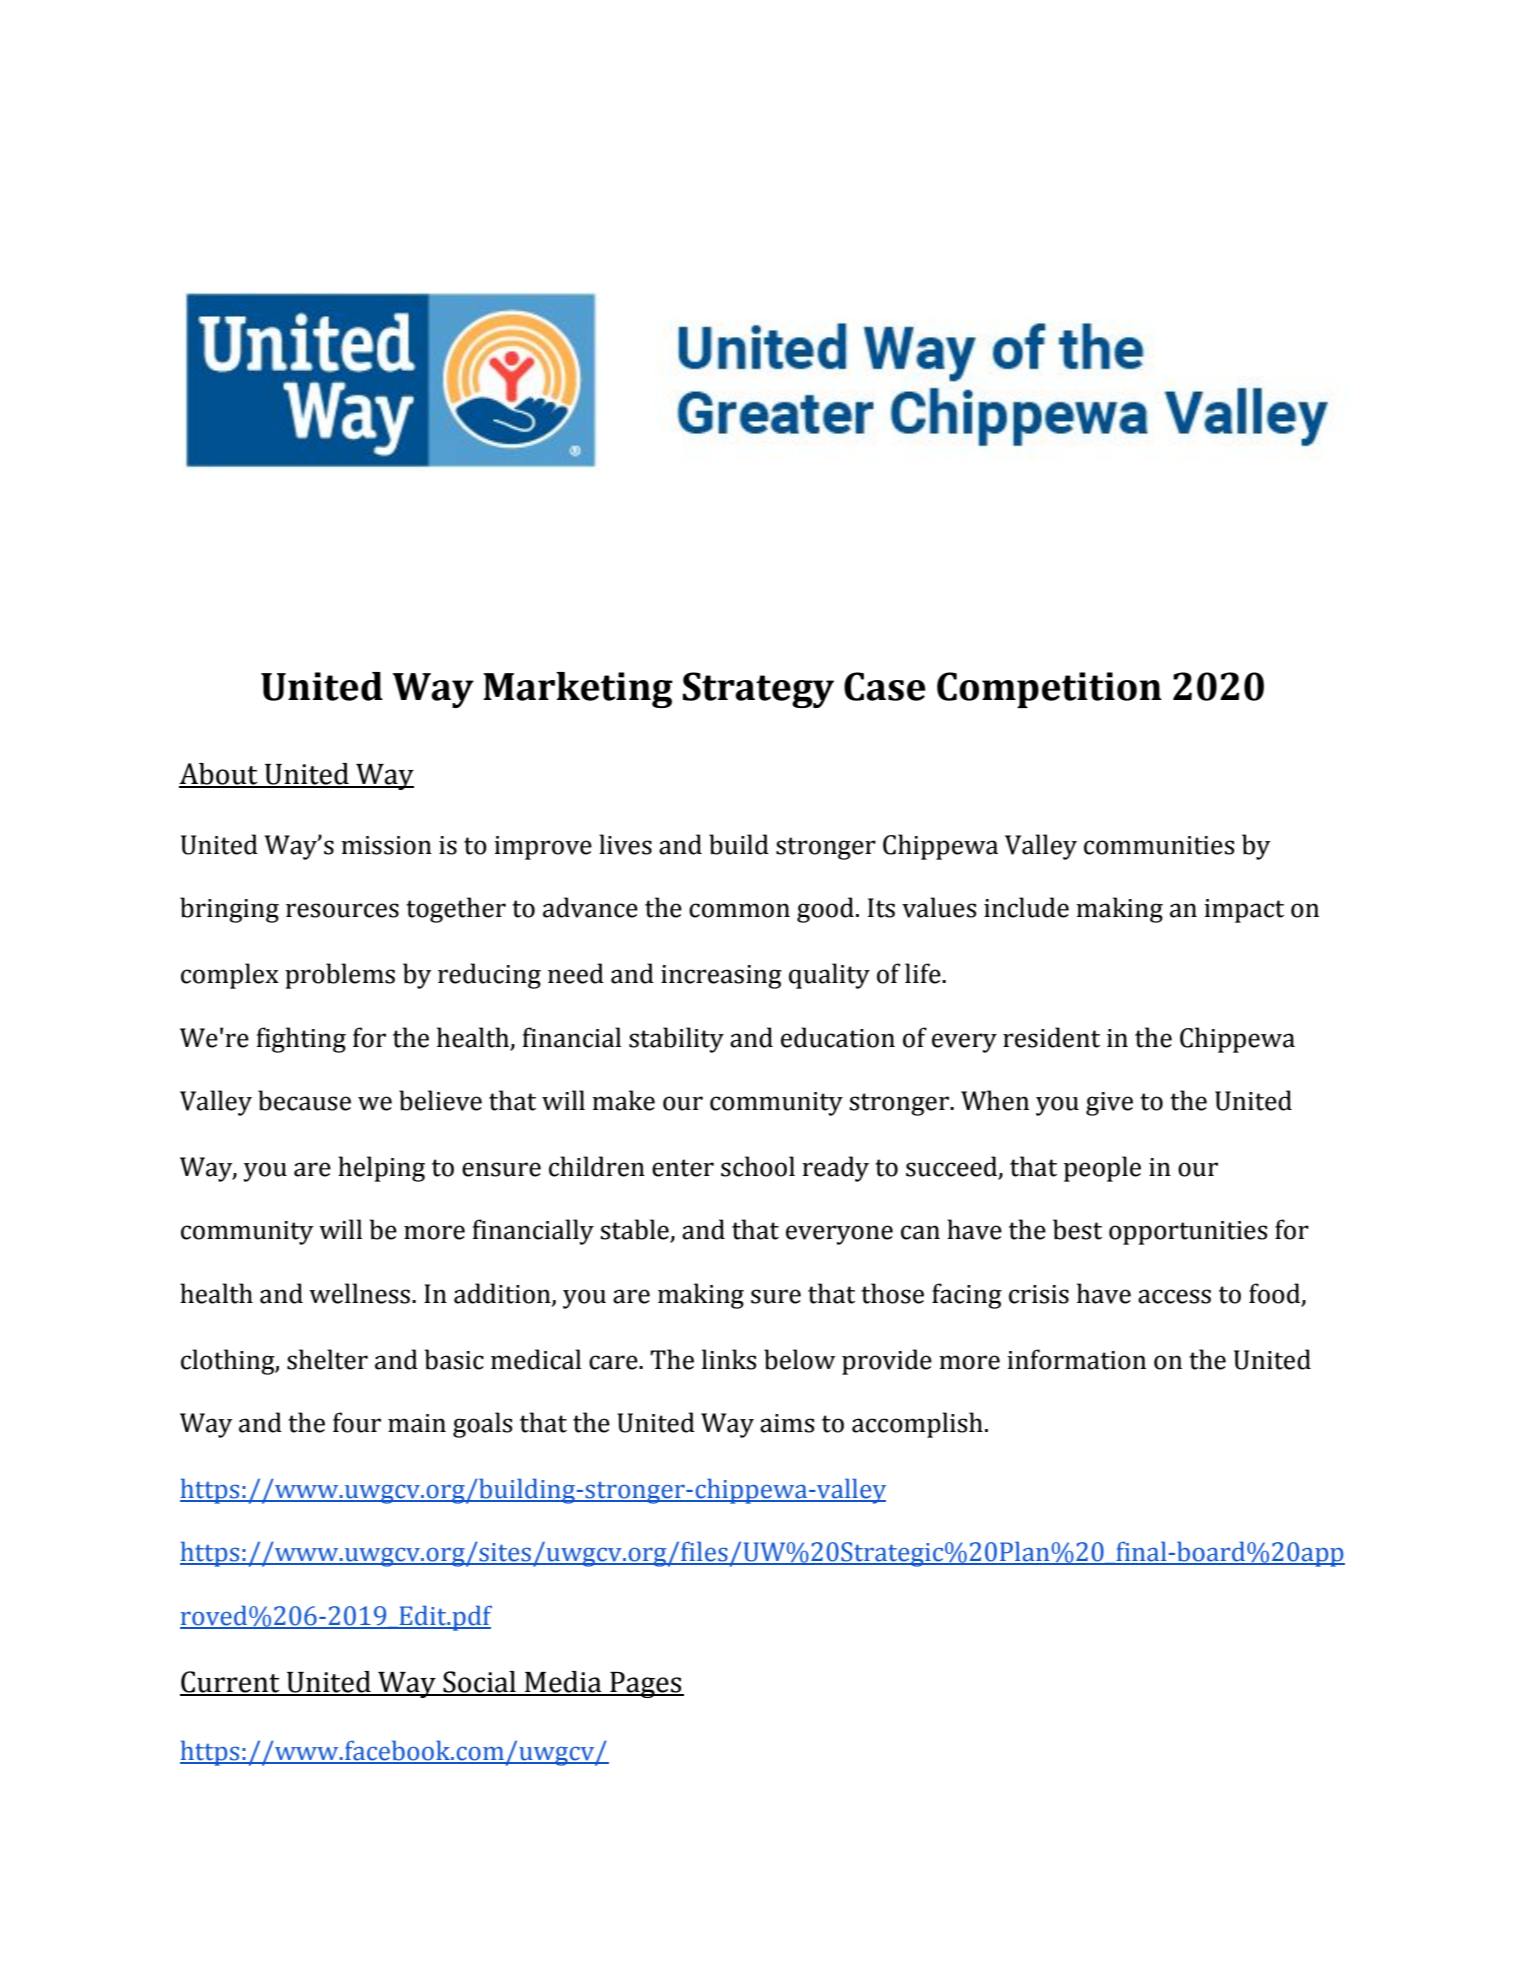 This page has width=1528, height=1977. I want to click on Pages, so click(646, 1685).
